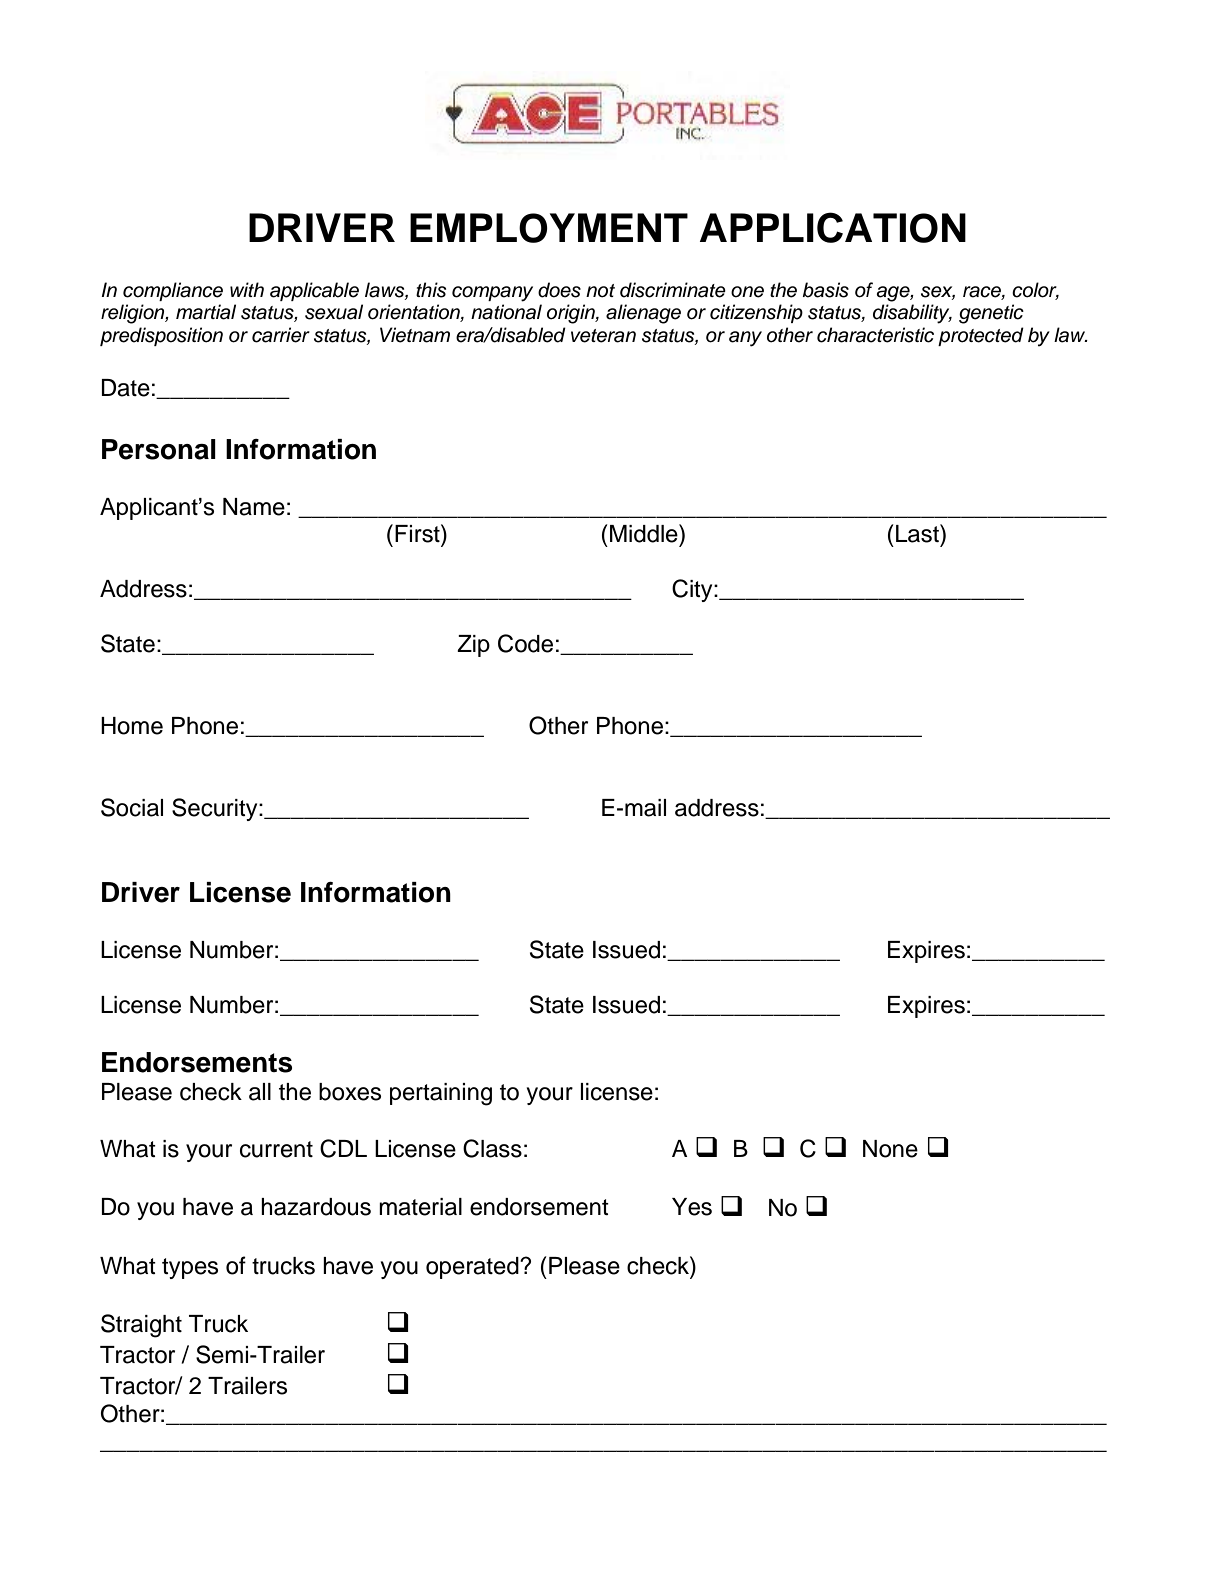 The height and width of the image is (1573, 1215). I want to click on disability, so click(912, 314).
